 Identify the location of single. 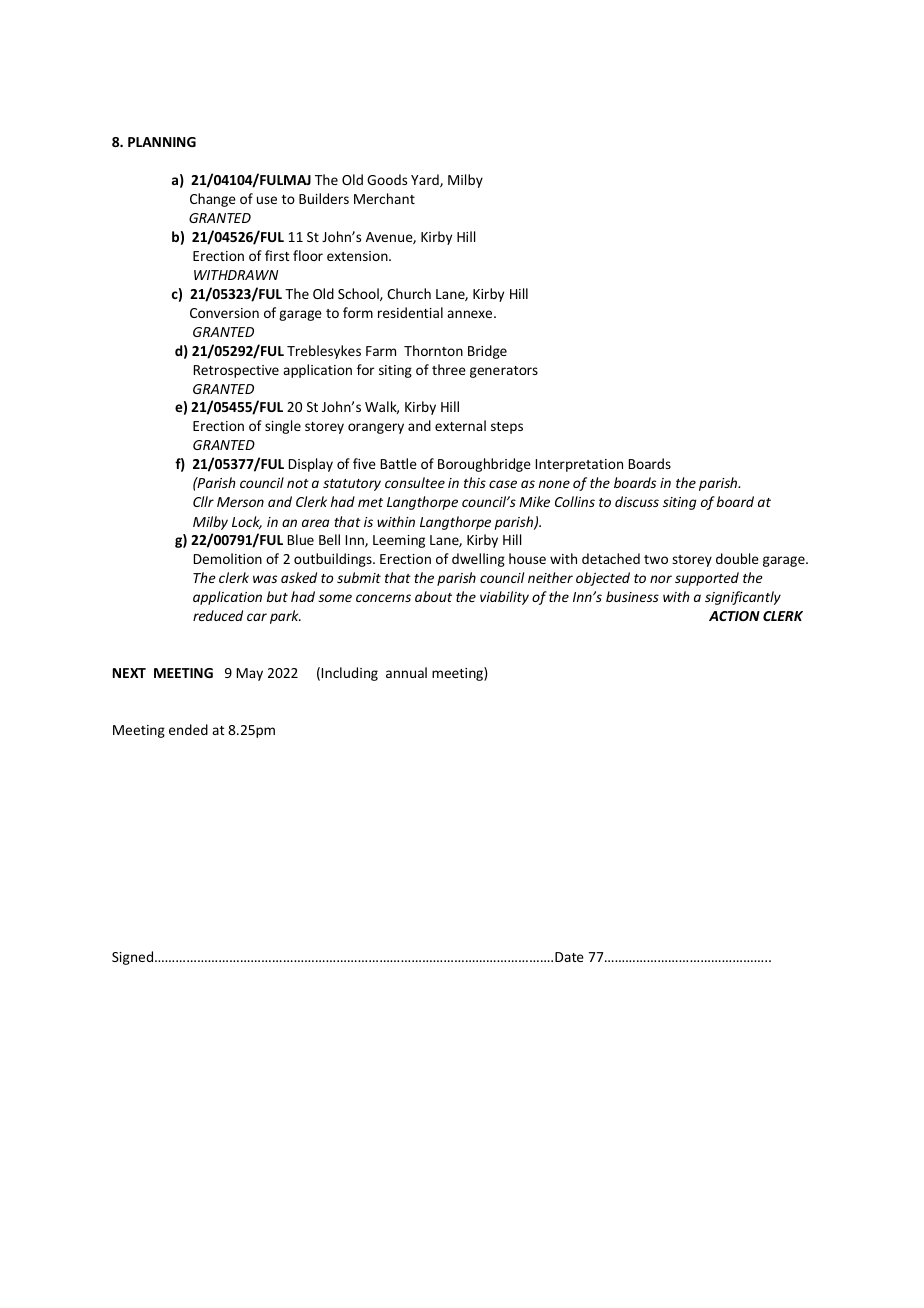
(283, 427).
